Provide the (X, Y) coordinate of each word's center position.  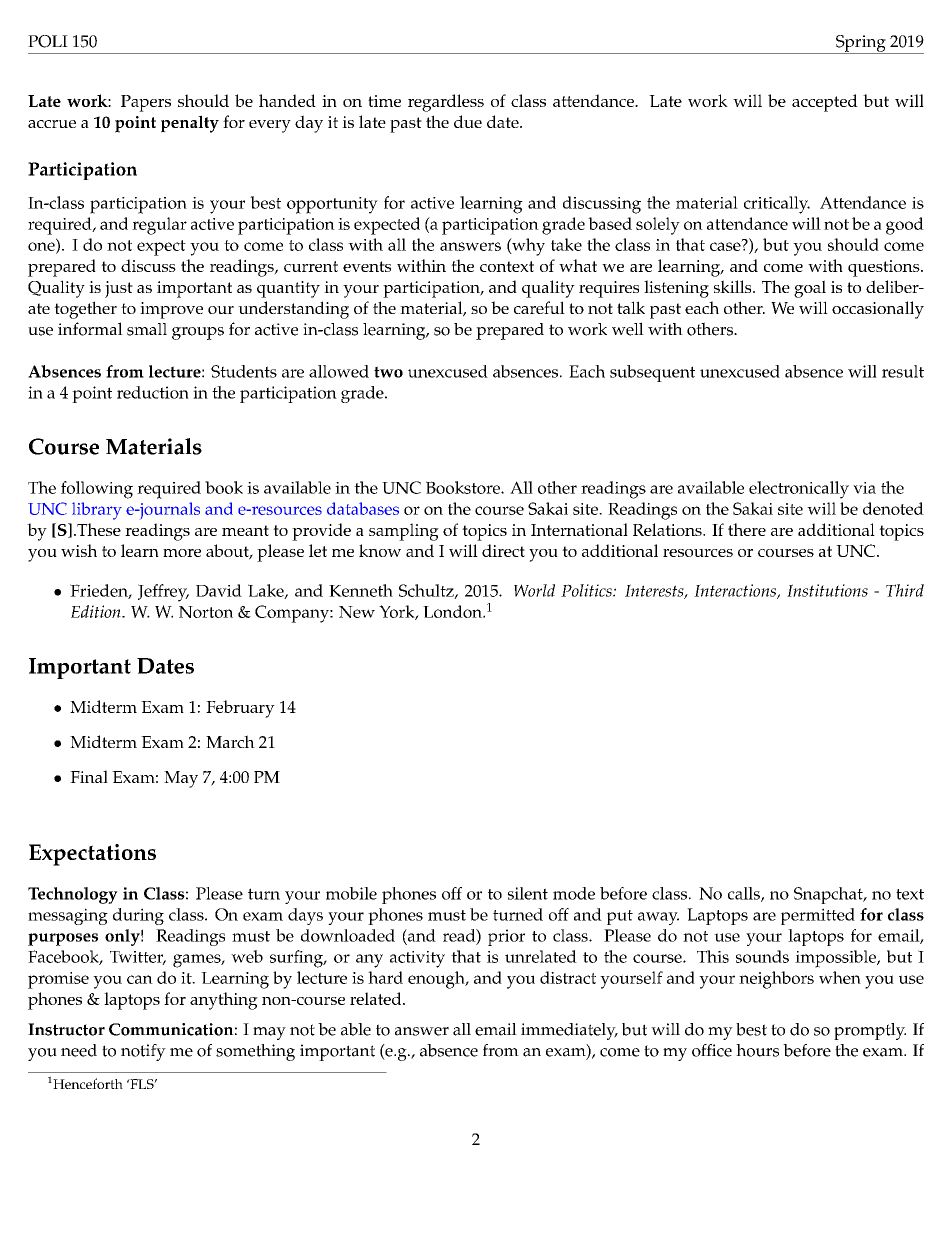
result (903, 371)
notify (143, 1052)
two (388, 372)
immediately (569, 1031)
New (357, 612)
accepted (825, 103)
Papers (146, 103)
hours (757, 1050)
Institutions (827, 590)
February (240, 709)
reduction (153, 392)
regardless (446, 103)
